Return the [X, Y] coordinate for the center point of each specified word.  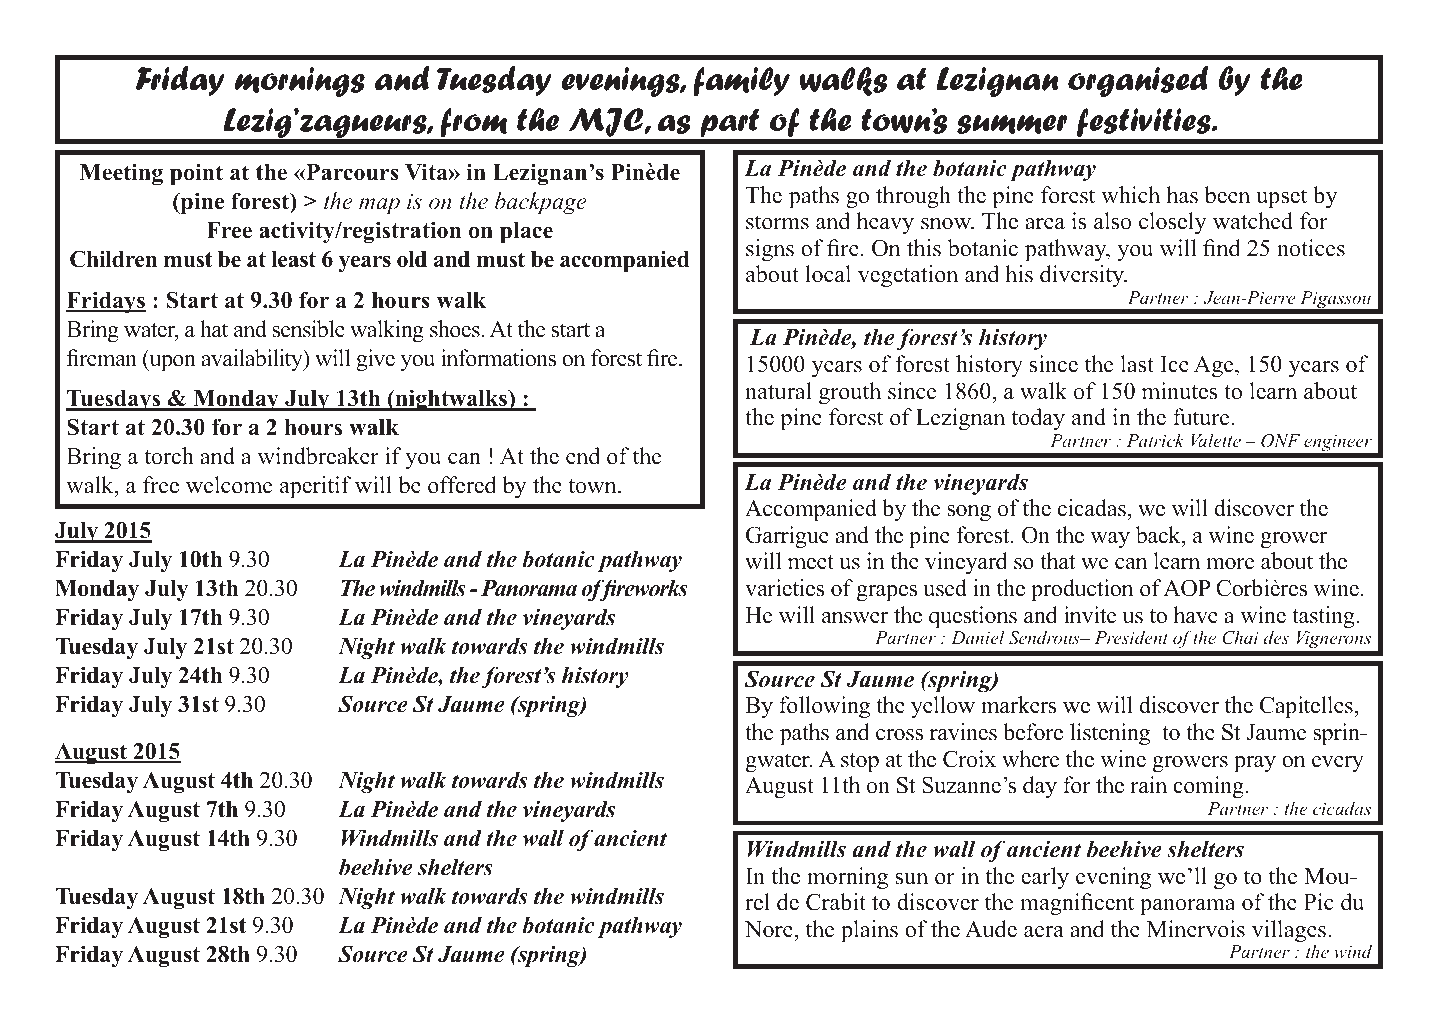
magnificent [1077, 904]
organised [1138, 81]
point [196, 174]
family [741, 81]
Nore [770, 929]
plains [869, 931]
